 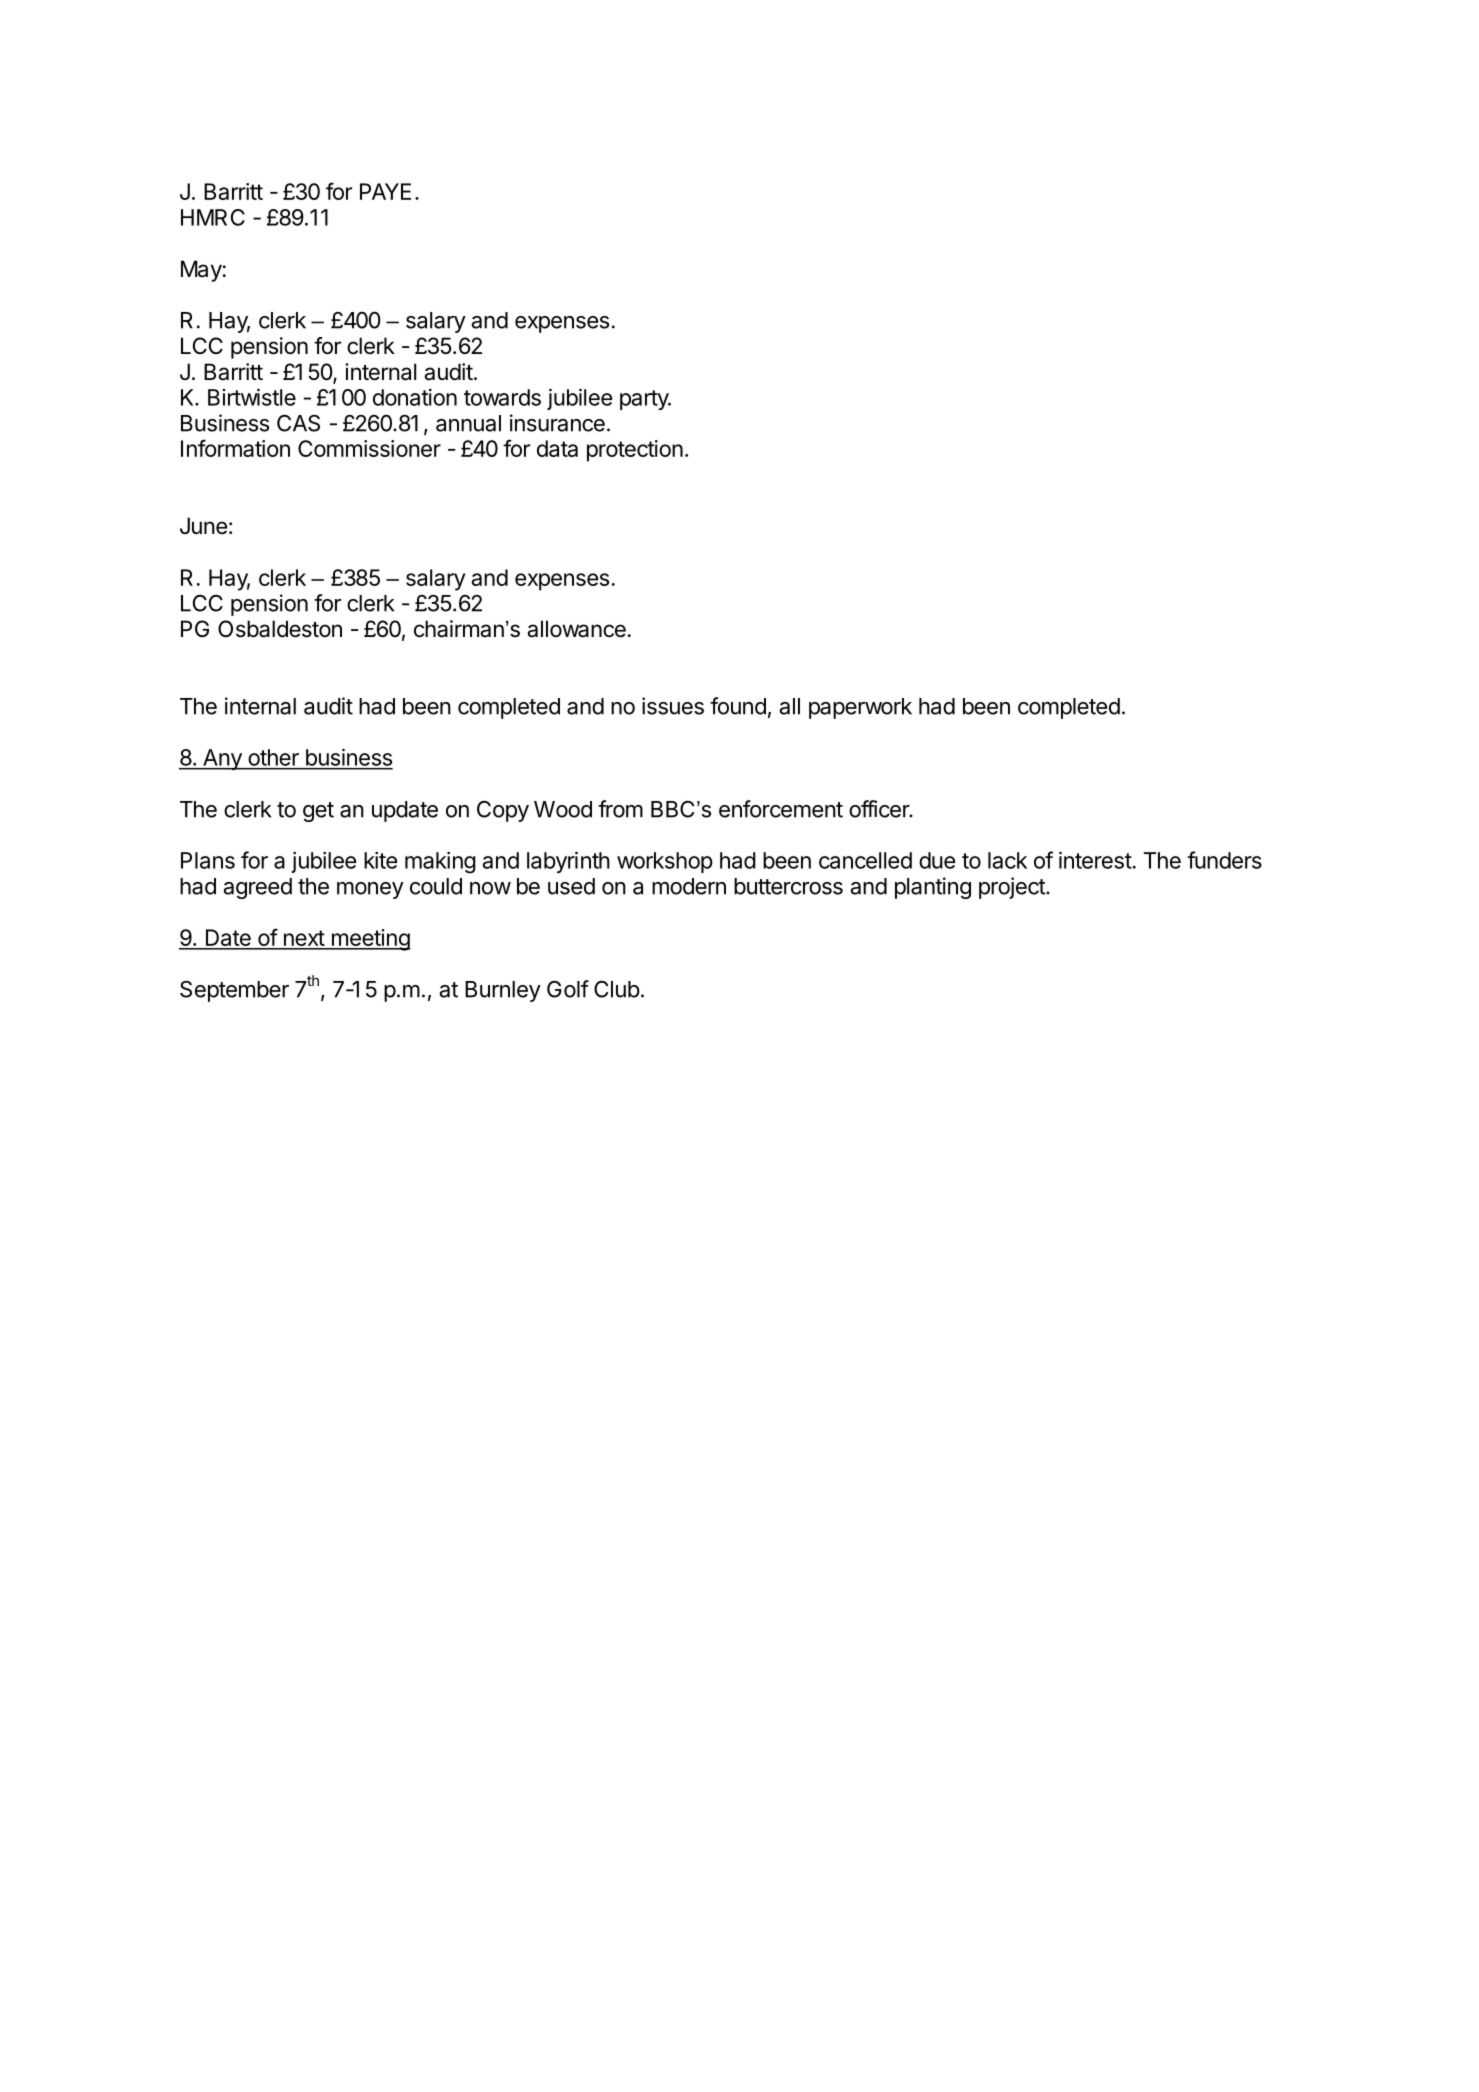 What do you see at coordinates (385, 191) in the document?
I see `PAYE` at bounding box center [385, 191].
